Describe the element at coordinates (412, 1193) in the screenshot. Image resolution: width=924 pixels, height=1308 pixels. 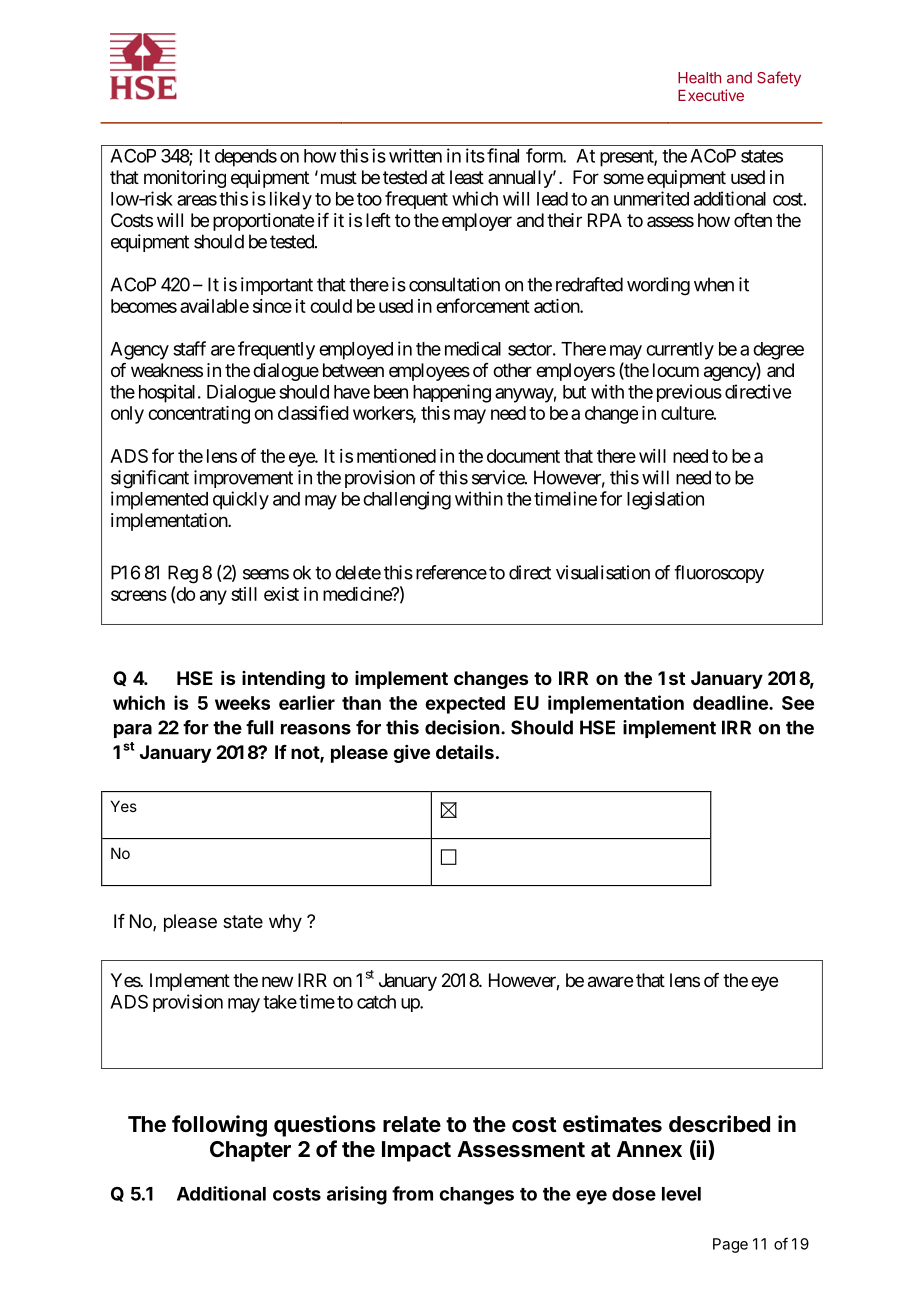
I see `from` at that location.
